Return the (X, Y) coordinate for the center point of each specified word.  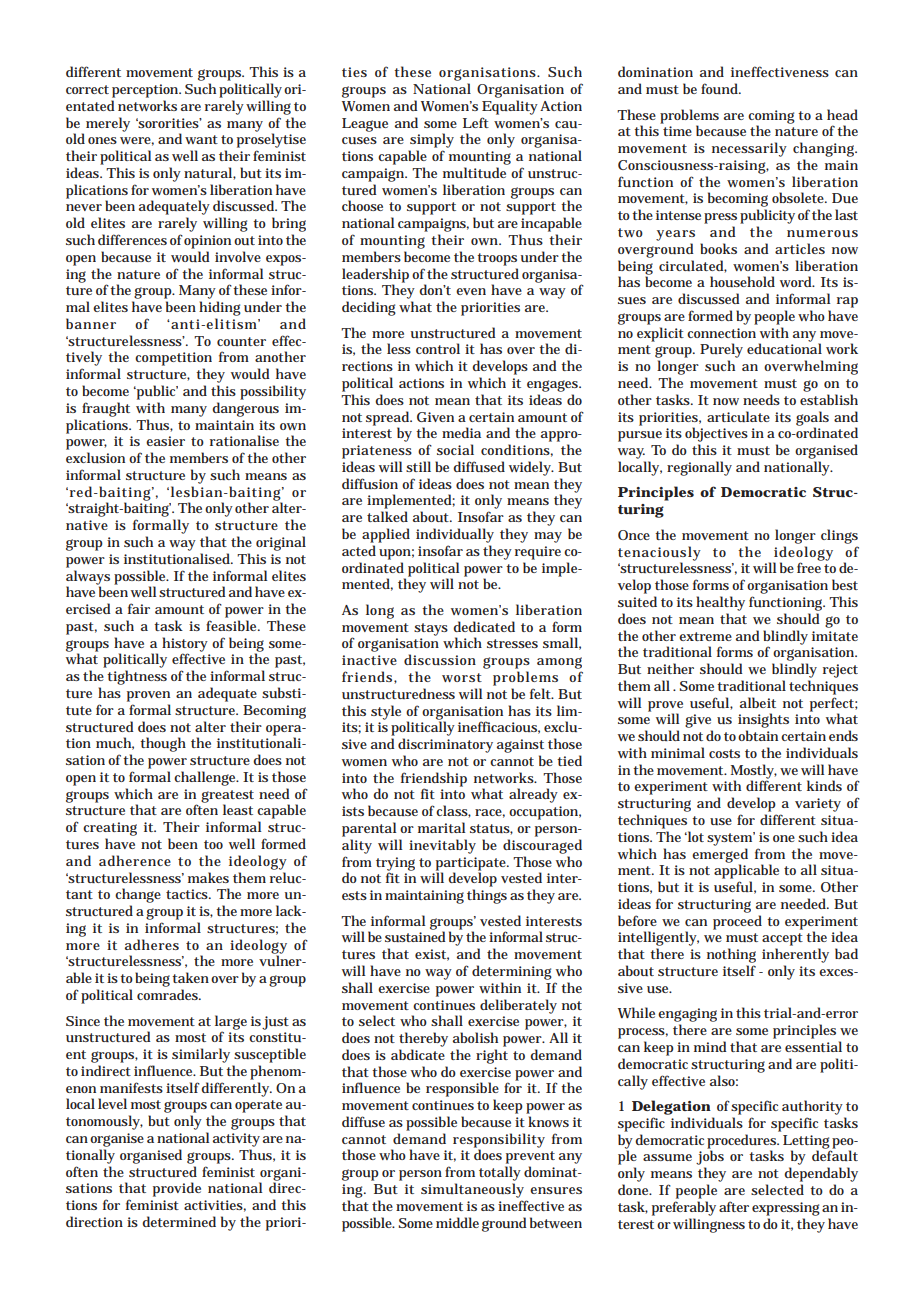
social (455, 449)
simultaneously (472, 1190)
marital (441, 827)
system (731, 839)
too (213, 844)
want (201, 139)
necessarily (749, 149)
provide (177, 1189)
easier (165, 441)
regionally (699, 468)
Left (476, 122)
